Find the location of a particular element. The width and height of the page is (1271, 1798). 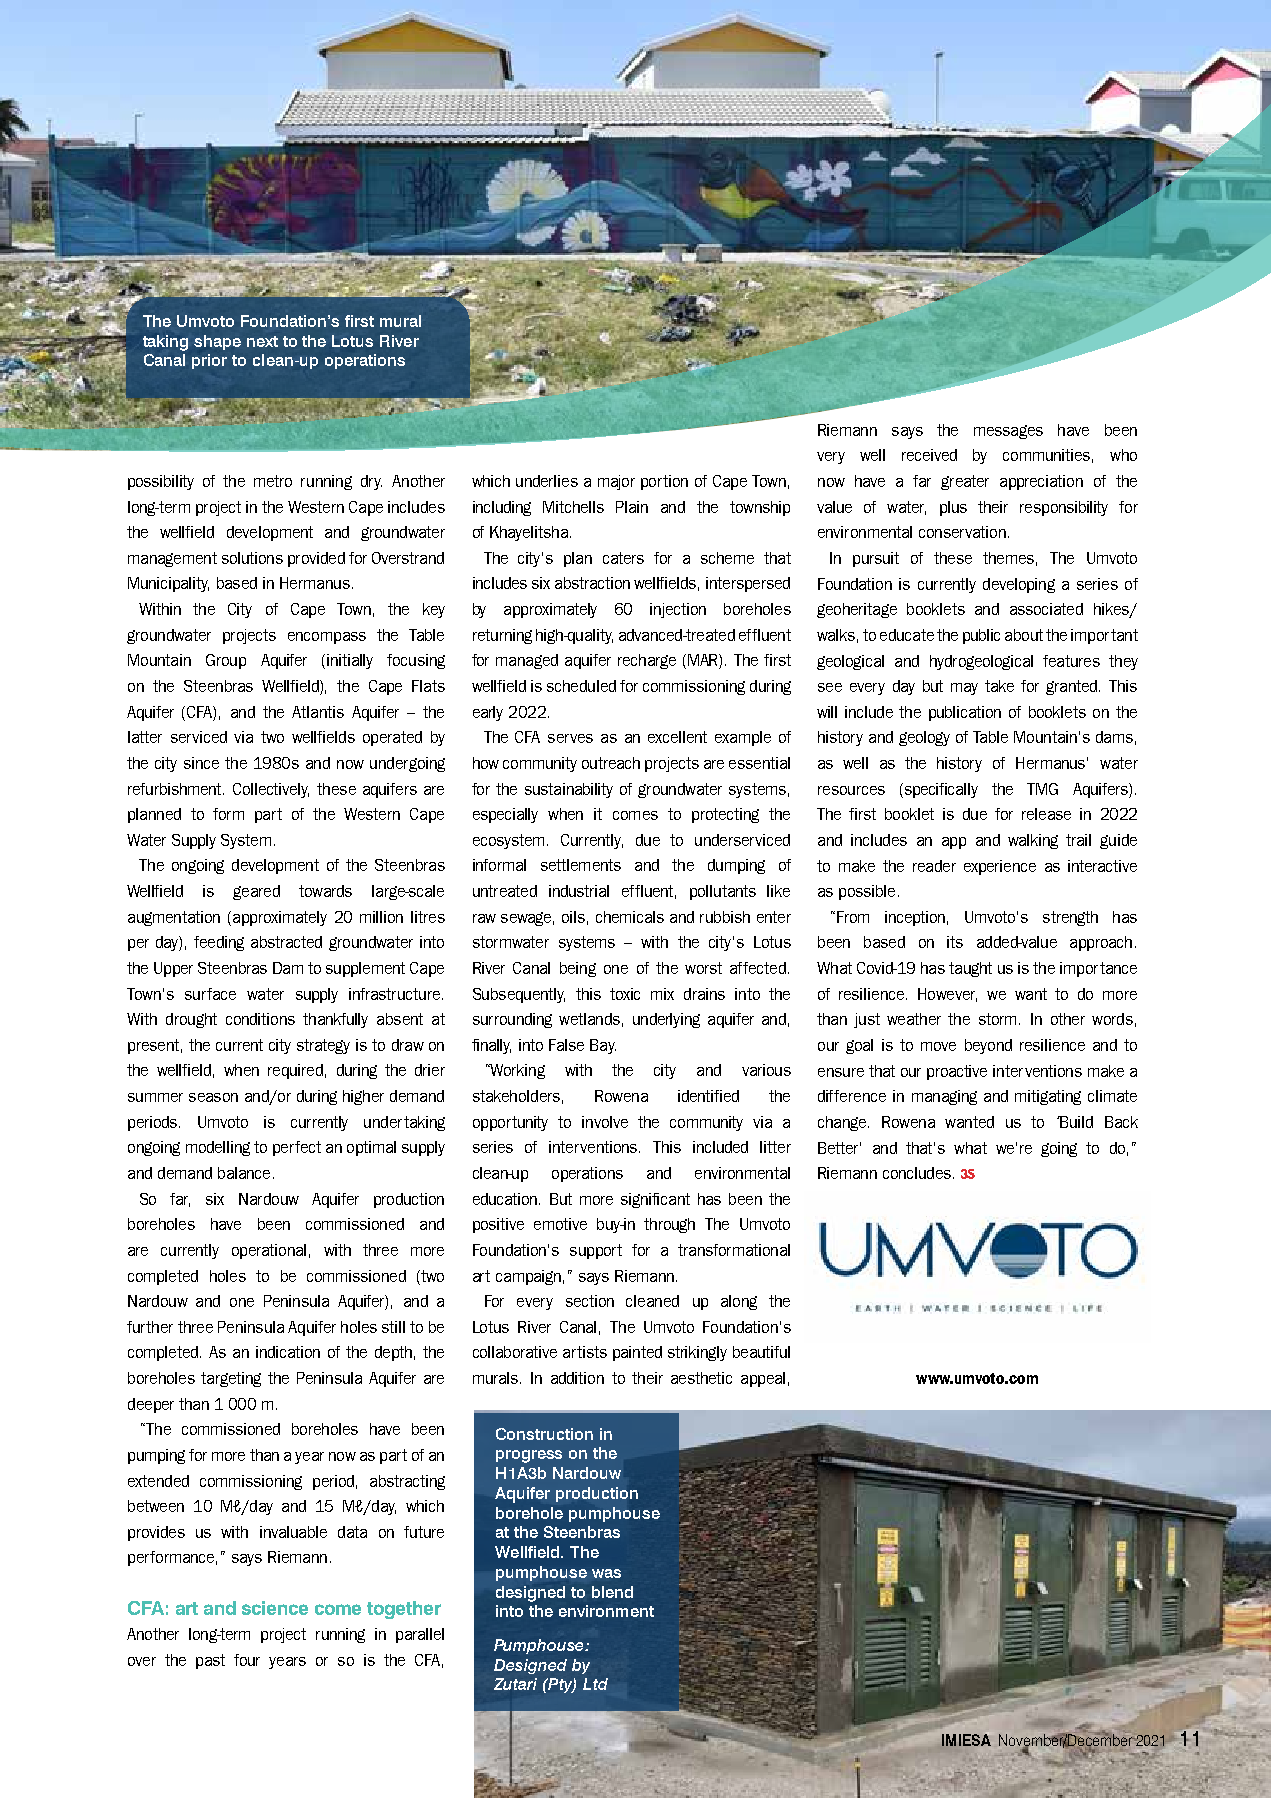

four is located at coordinates (247, 1660).
